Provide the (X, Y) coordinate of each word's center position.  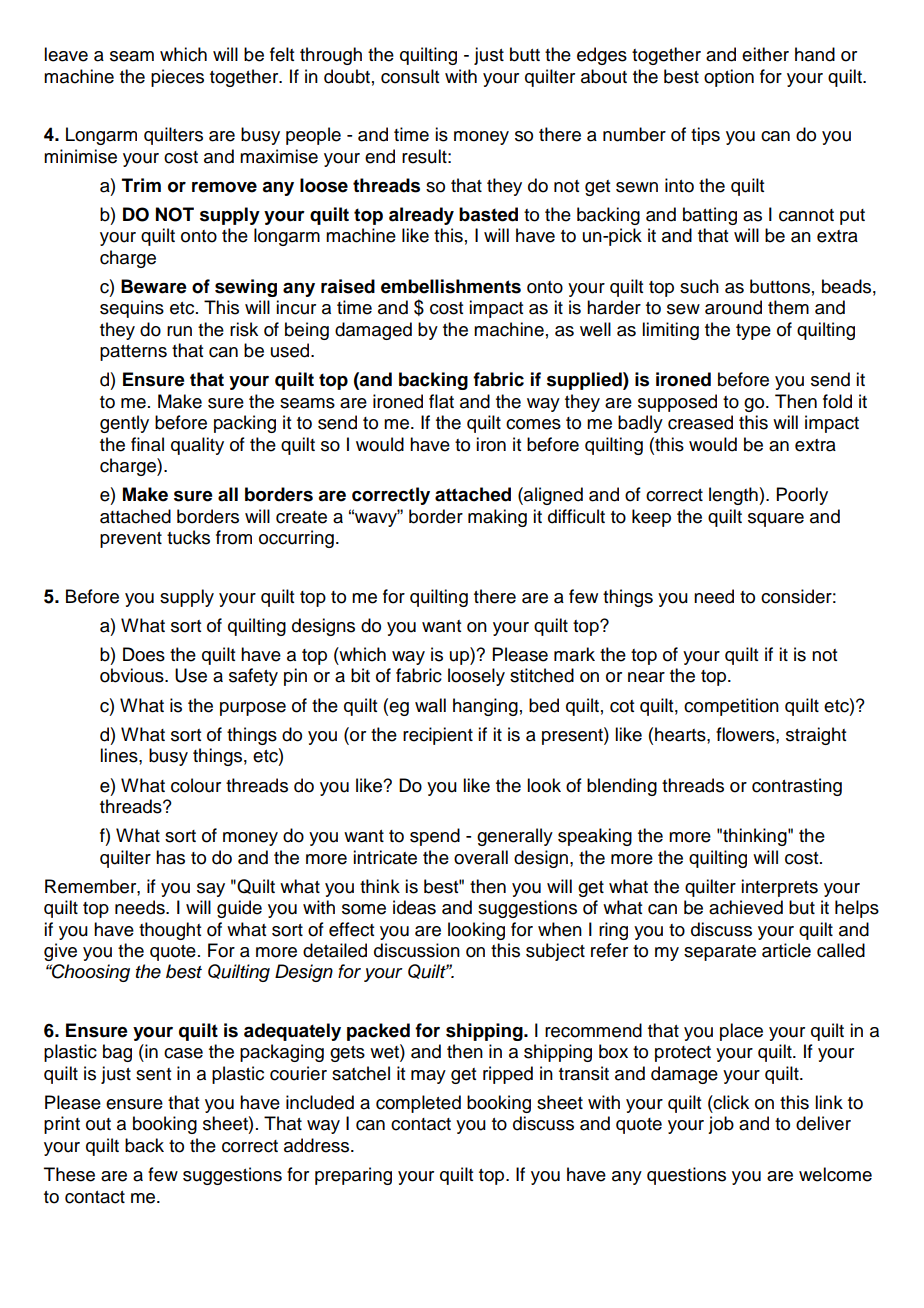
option (729, 78)
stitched (542, 675)
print (62, 1125)
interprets (779, 888)
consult (410, 76)
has (170, 857)
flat (441, 401)
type (753, 332)
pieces (177, 78)
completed (418, 1104)
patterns (133, 353)
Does (144, 654)
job (721, 1125)
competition (731, 707)
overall (481, 857)
